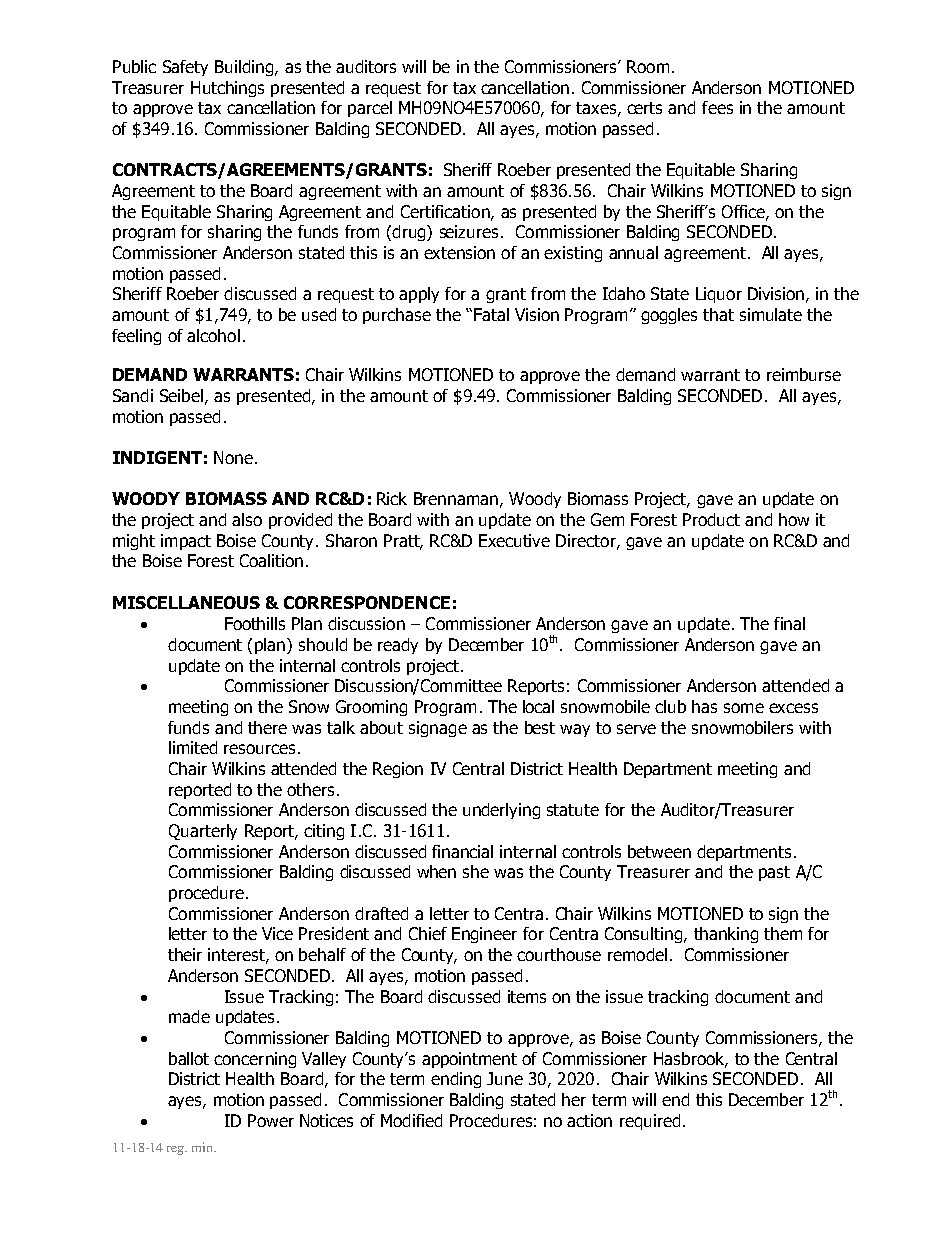 Image resolution: width=952 pixels, height=1233 pixels. What do you see at coordinates (370, 109) in the screenshot?
I see `parcel` at bounding box center [370, 109].
